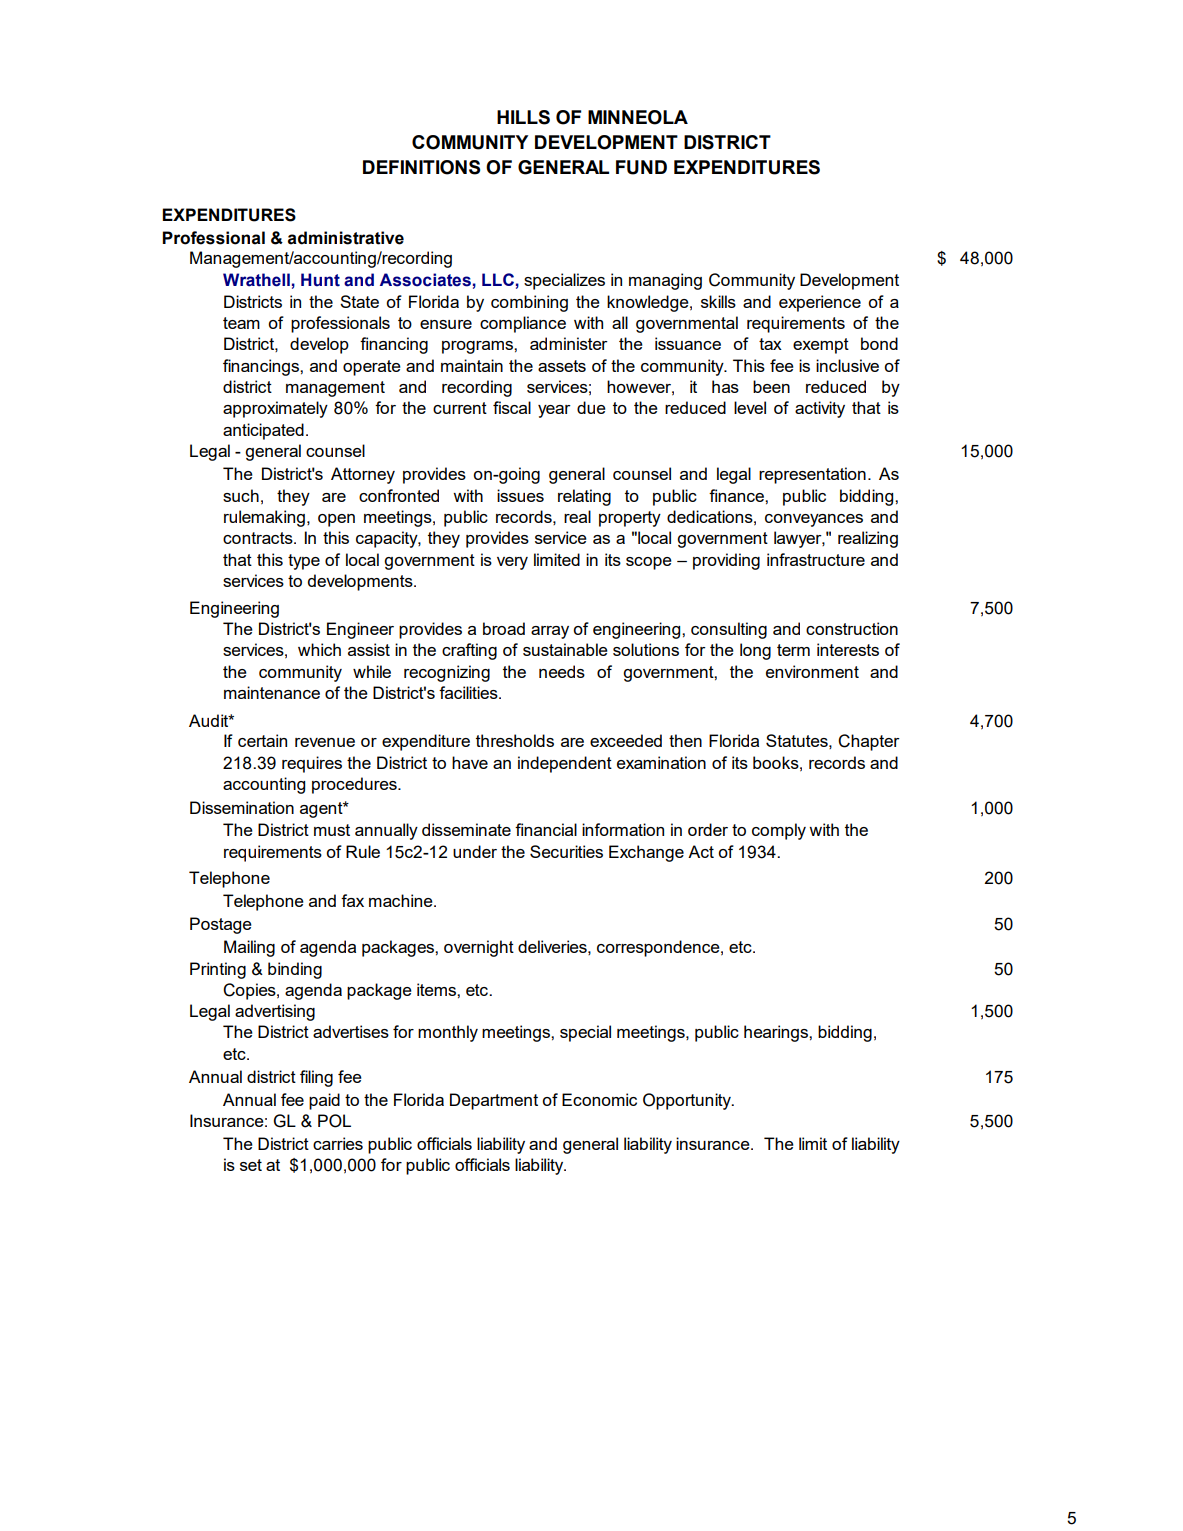  I want to click on Economic, so click(599, 1099).
